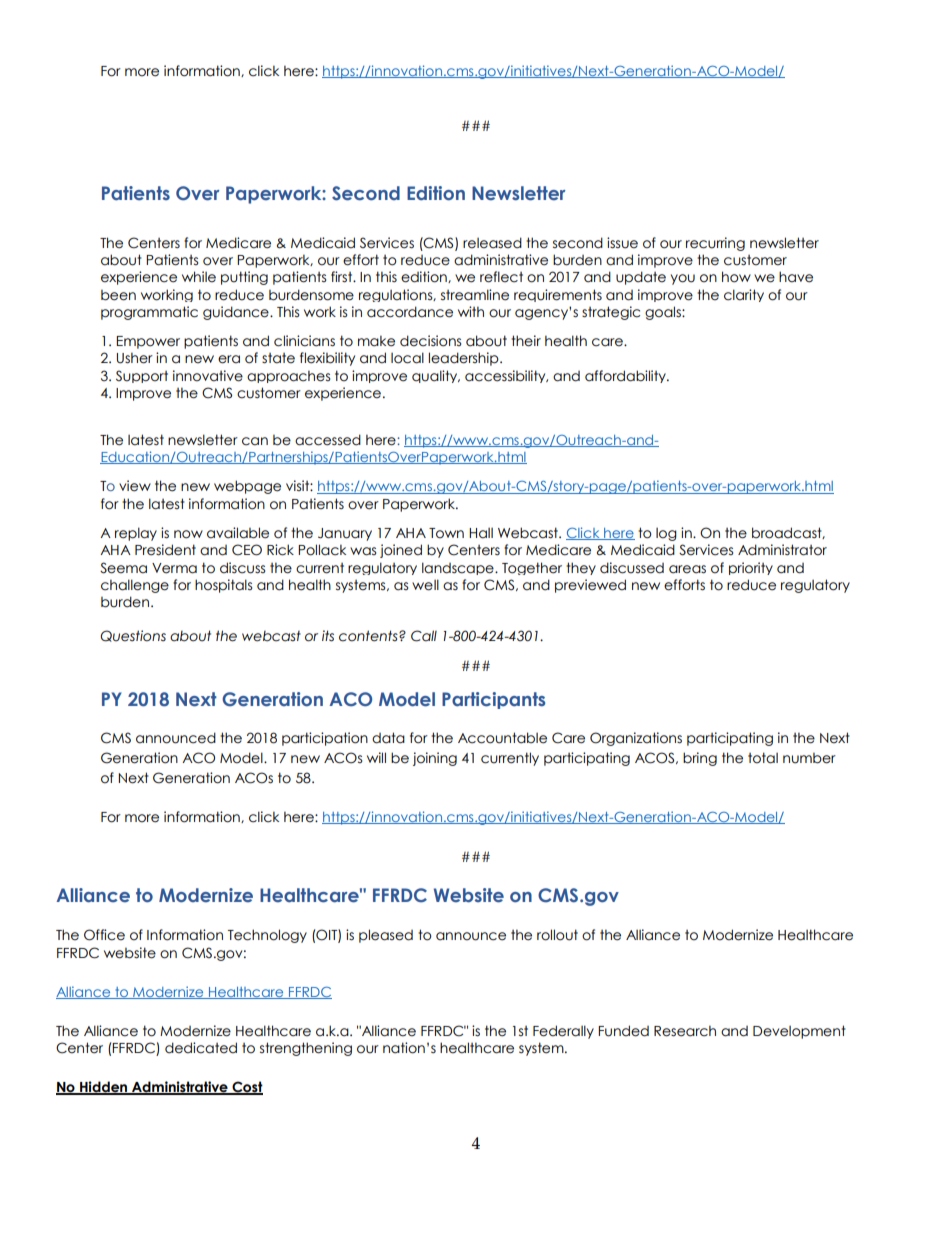 Image resolution: width=952 pixels, height=1233 pixels. What do you see at coordinates (174, 568) in the page?
I see `Verma` at bounding box center [174, 568].
